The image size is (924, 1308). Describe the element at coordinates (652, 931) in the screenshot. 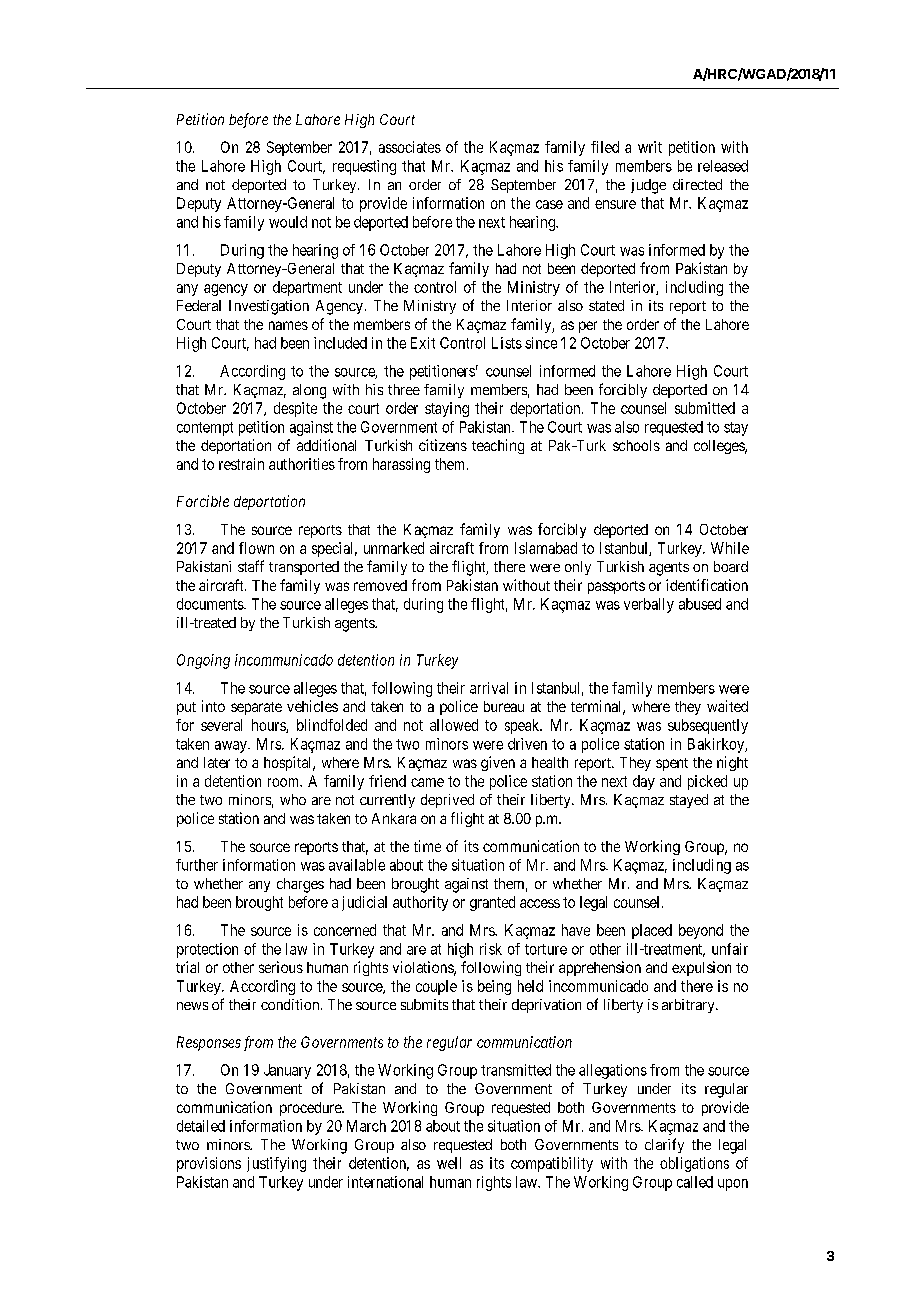

I see `placed` at that location.
